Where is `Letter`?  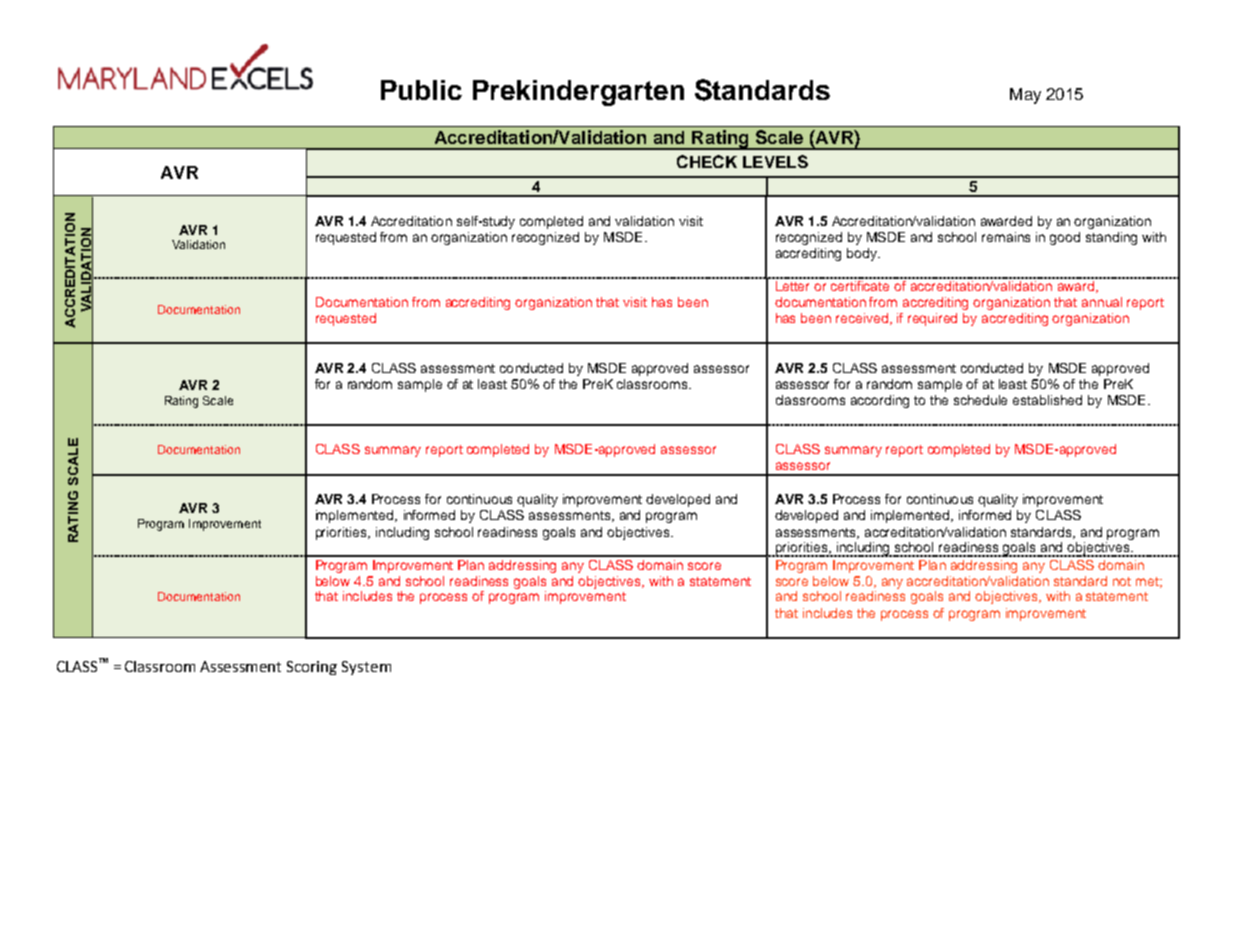 Letter is located at coordinates (793, 284).
